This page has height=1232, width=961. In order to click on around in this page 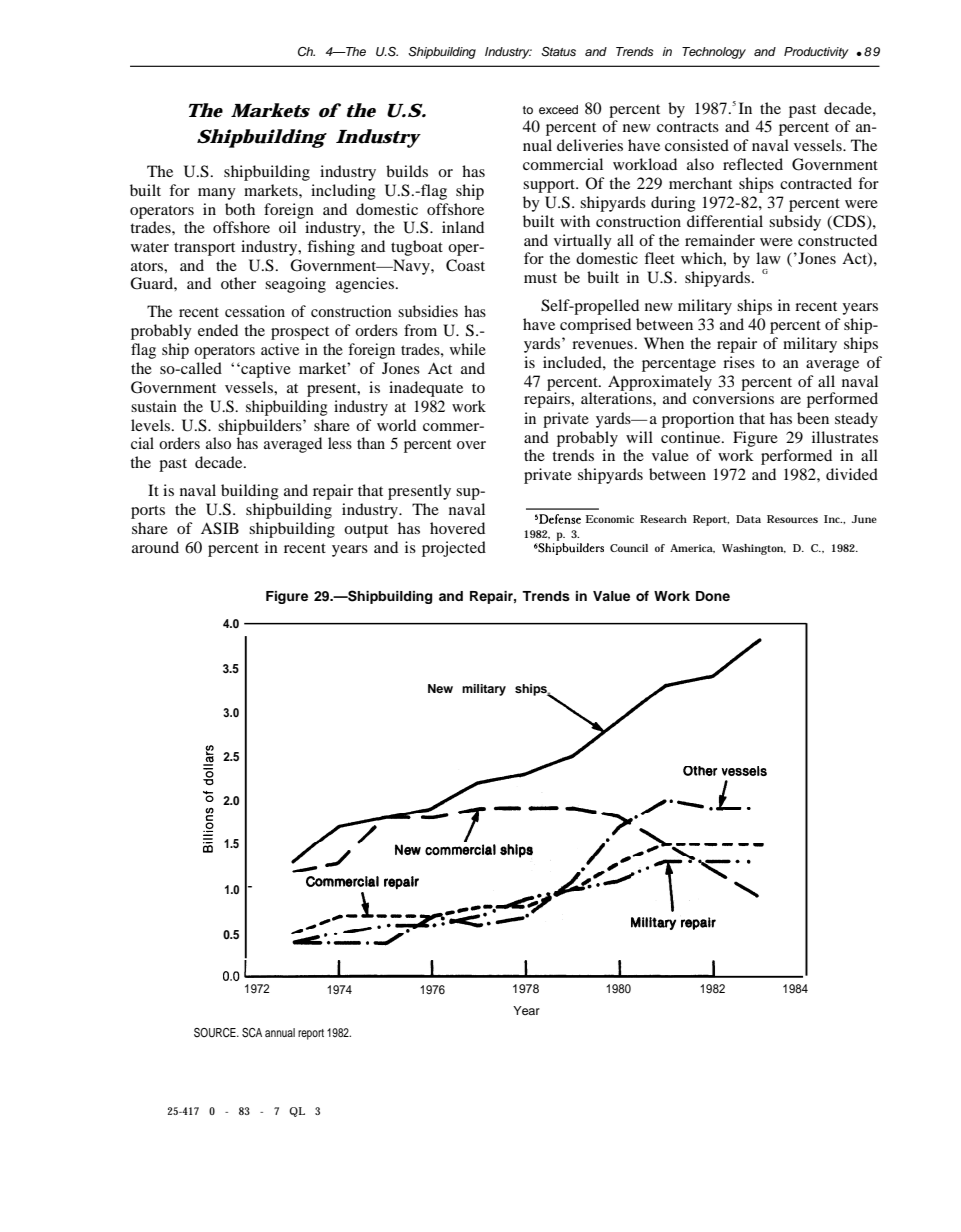, I will do `click(155, 547)`.
